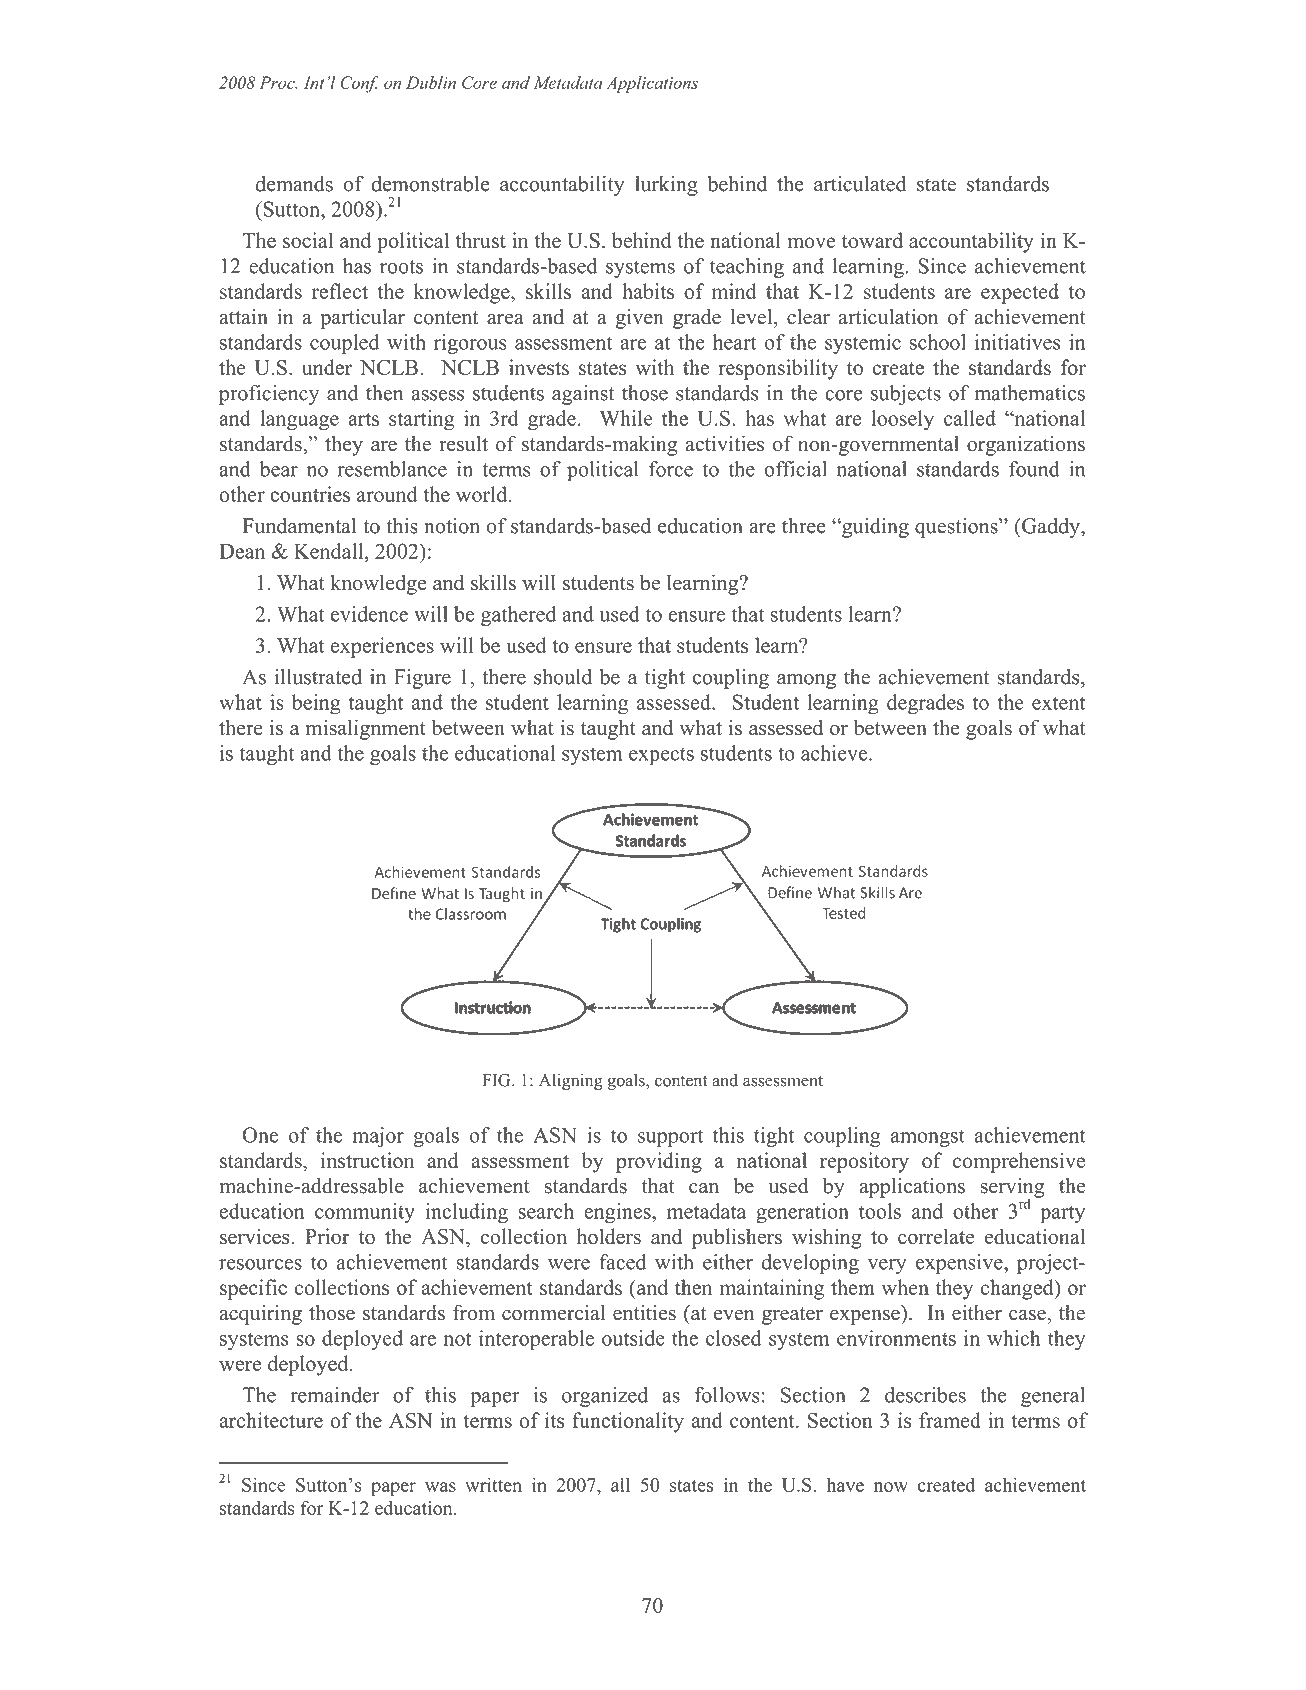  I want to click on arts, so click(363, 419).
